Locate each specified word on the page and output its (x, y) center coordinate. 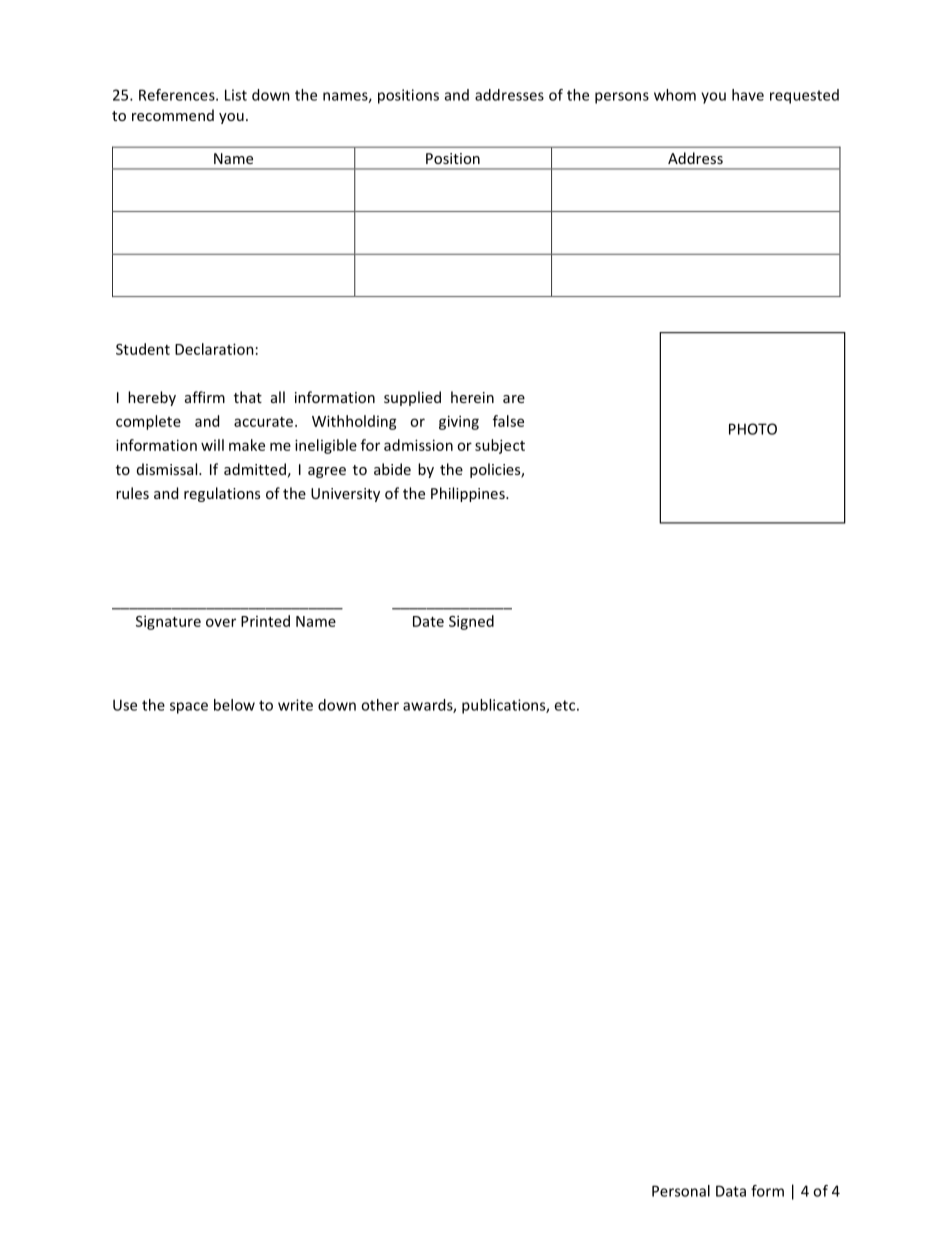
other (380, 705)
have (748, 95)
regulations (222, 494)
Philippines (469, 494)
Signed (471, 622)
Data (731, 1191)
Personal (681, 1191)
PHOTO (753, 429)
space (189, 708)
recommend (173, 115)
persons (622, 98)
